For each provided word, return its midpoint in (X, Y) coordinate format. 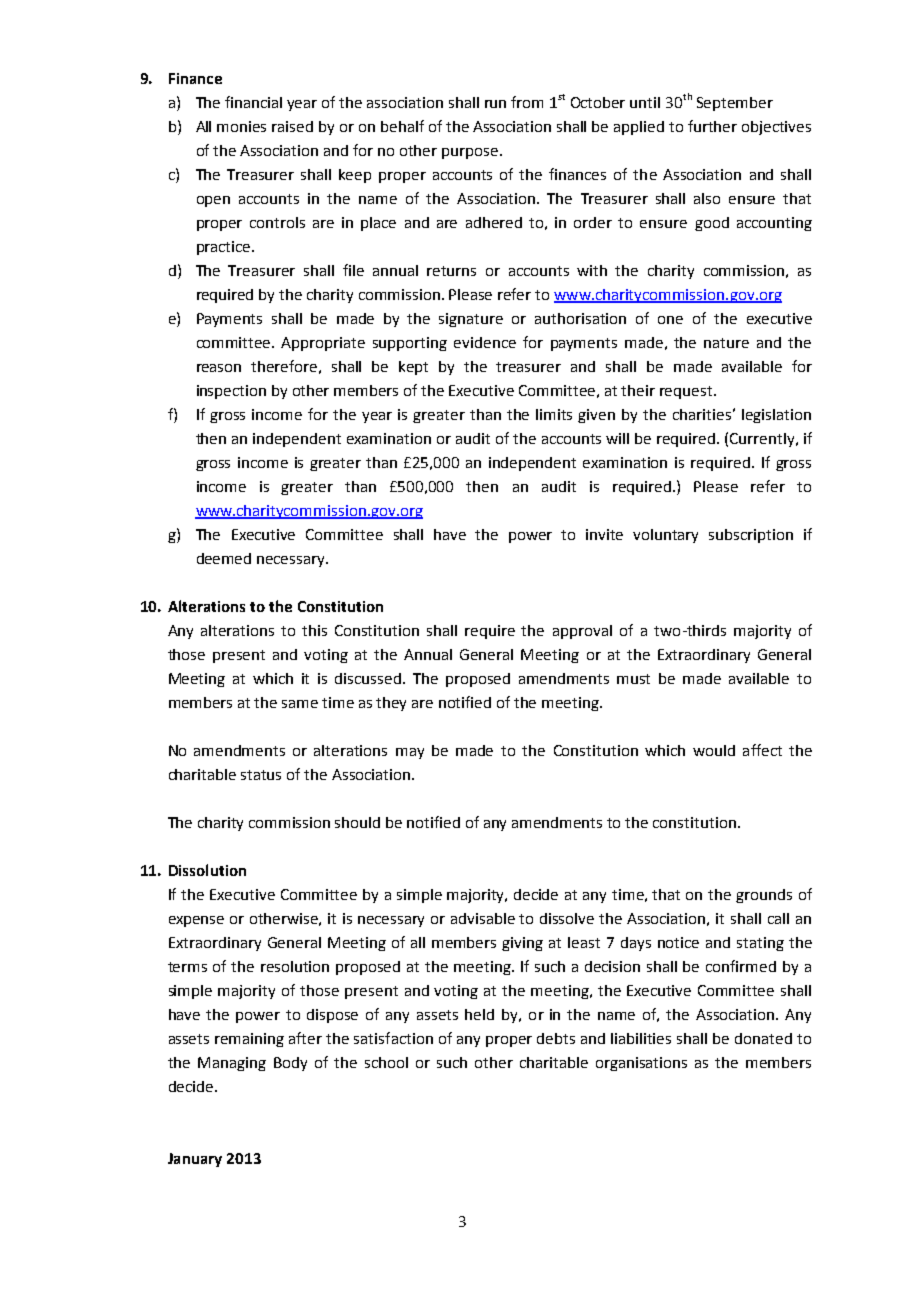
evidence (485, 342)
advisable (483, 918)
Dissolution (207, 870)
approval (582, 632)
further (712, 126)
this (314, 630)
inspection (231, 392)
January (195, 1160)
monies (241, 126)
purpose (470, 153)
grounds (764, 896)
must (633, 679)
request (687, 392)
